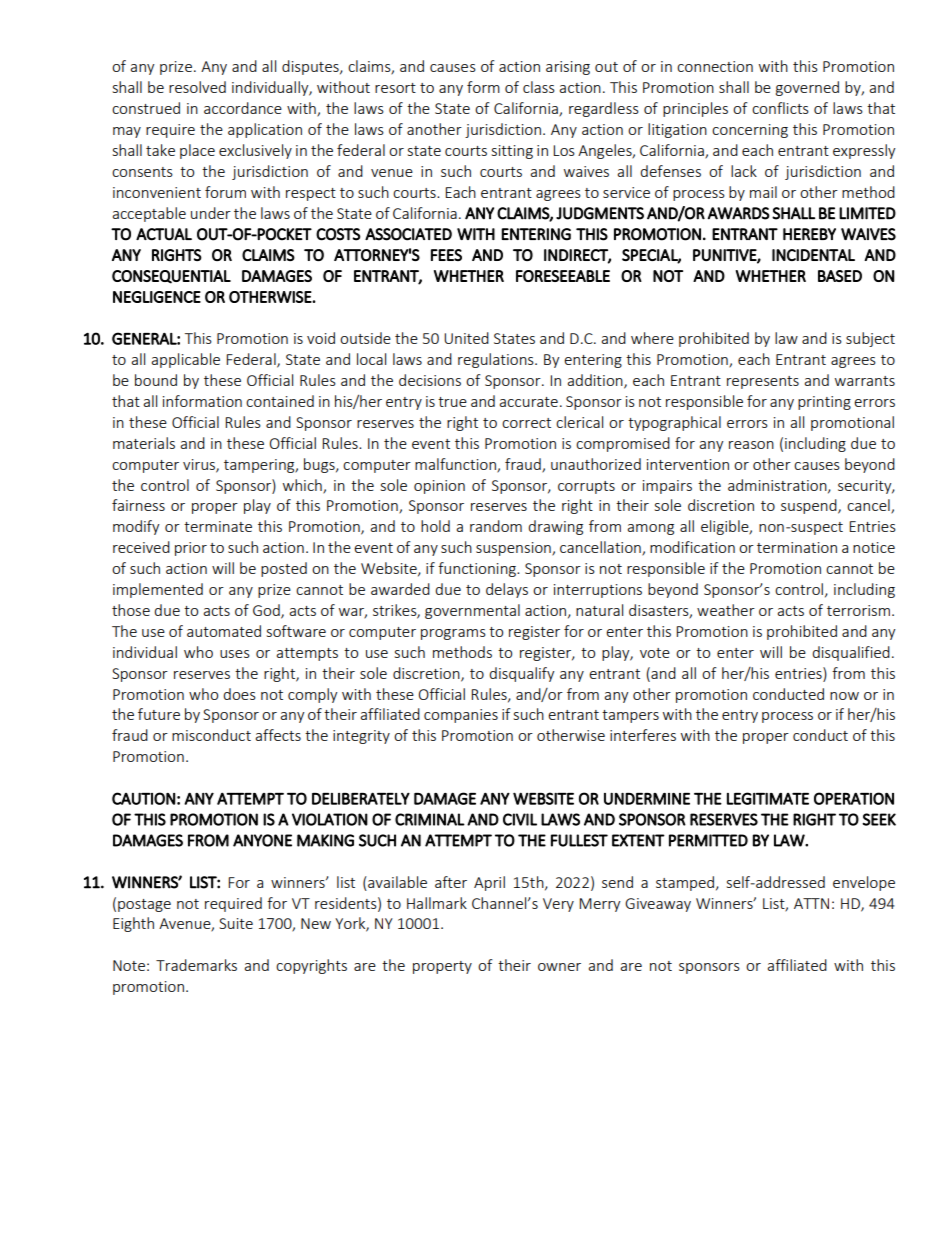 This screenshot has height=1233, width=952. What do you see at coordinates (811, 903) in the screenshot?
I see `ATTN` at bounding box center [811, 903].
